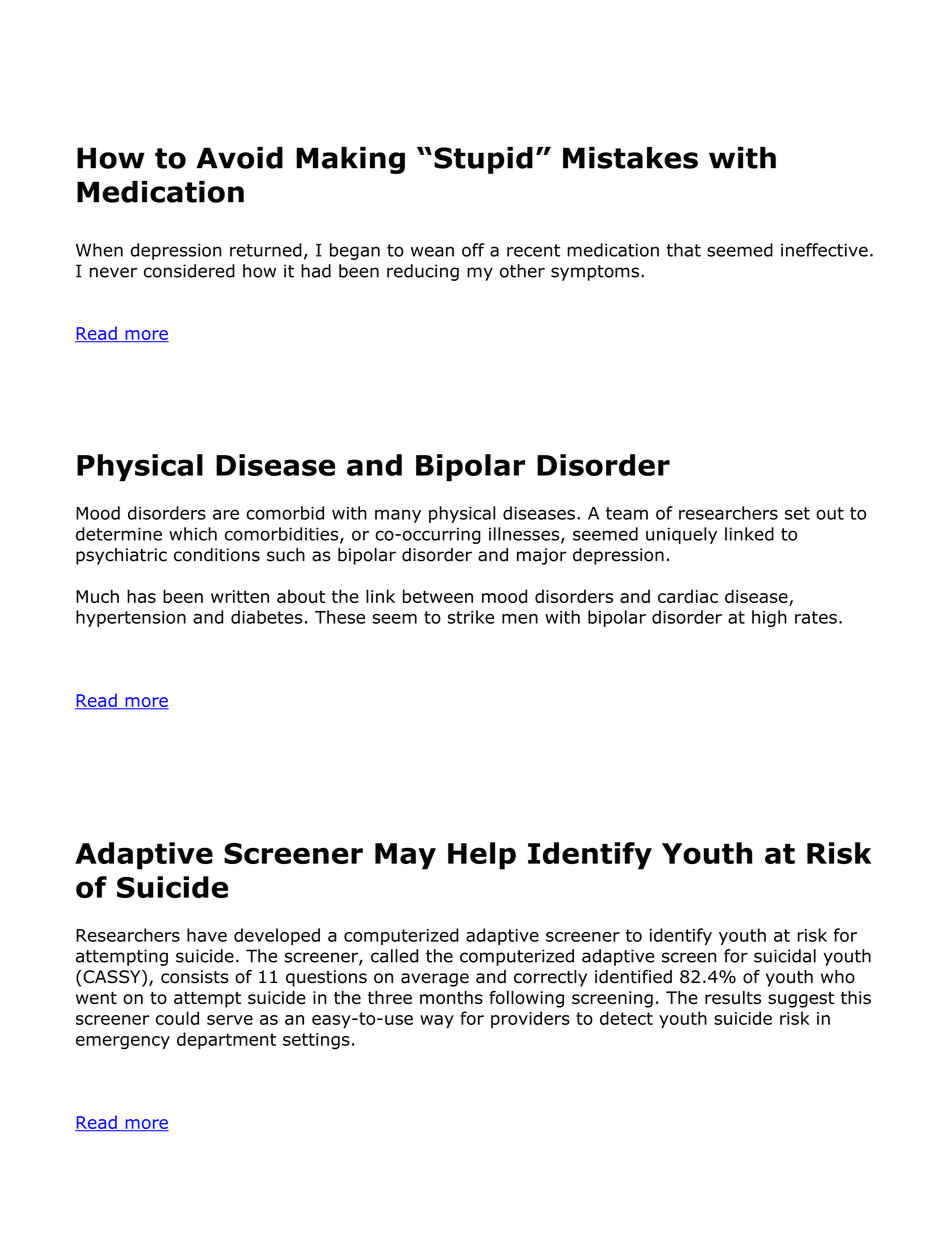  What do you see at coordinates (131, 618) in the screenshot?
I see `hypertension` at bounding box center [131, 618].
